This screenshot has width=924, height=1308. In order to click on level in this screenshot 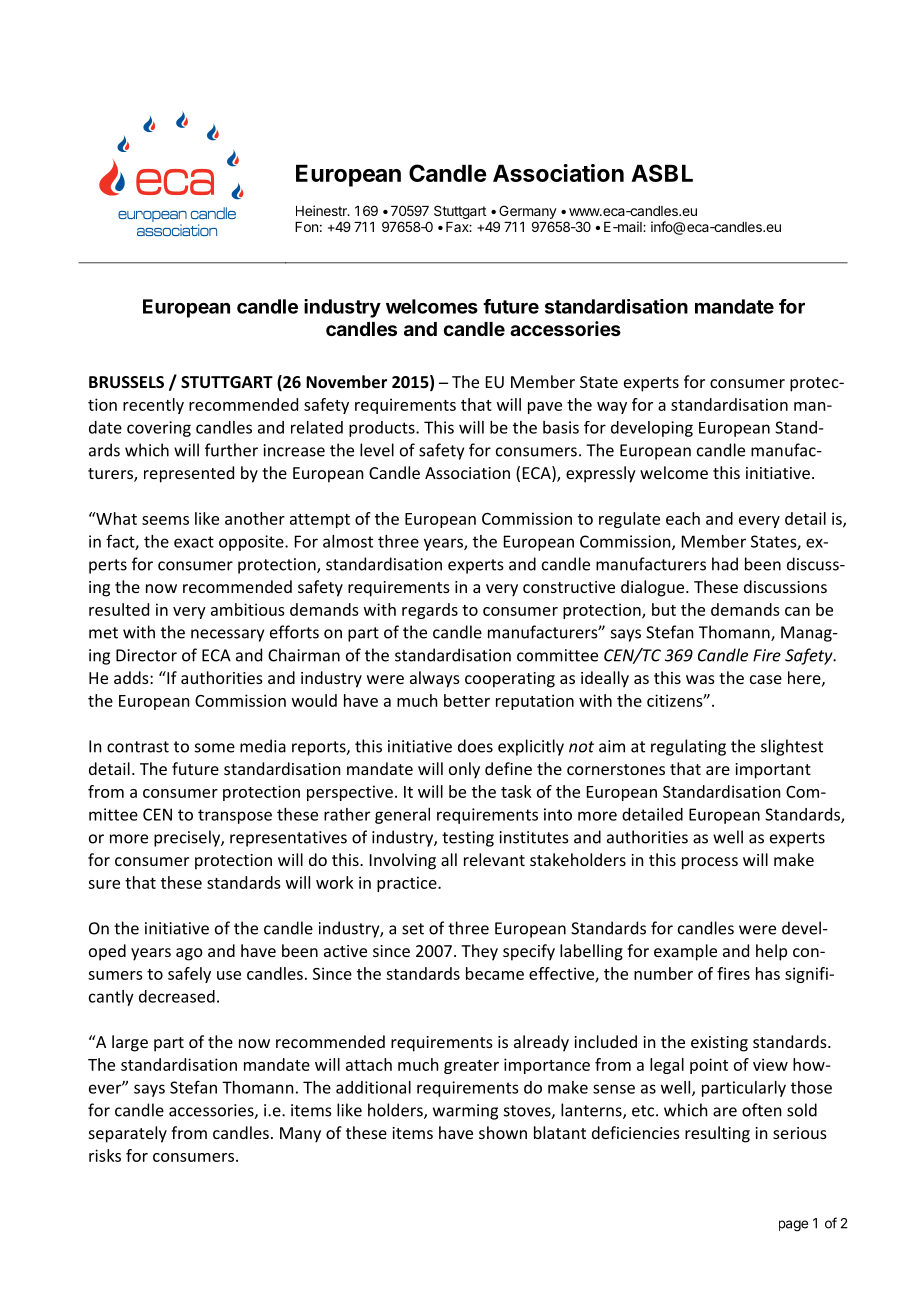, I will do `click(377, 450)`.
